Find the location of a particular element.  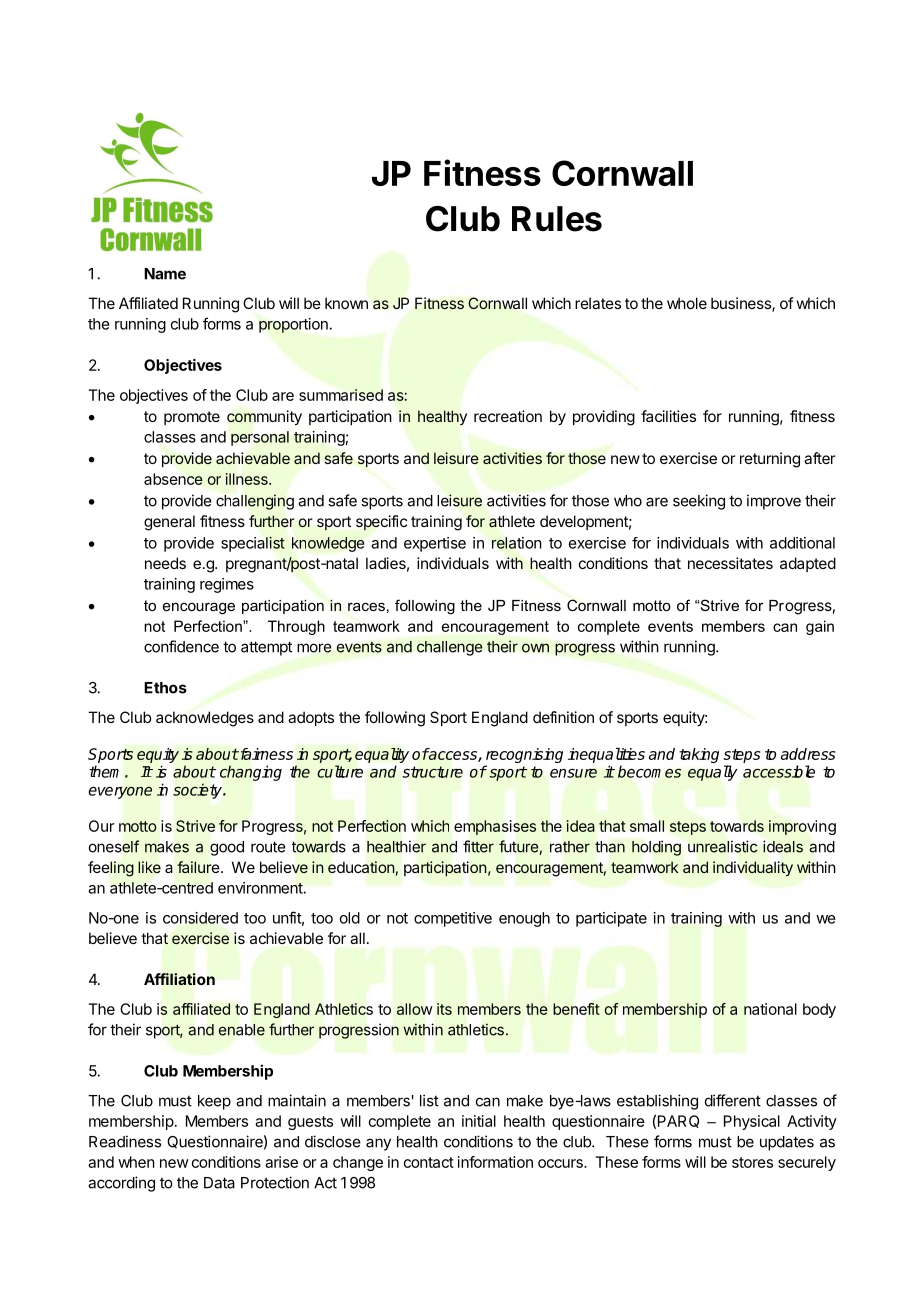

fitter is located at coordinates (478, 846).
